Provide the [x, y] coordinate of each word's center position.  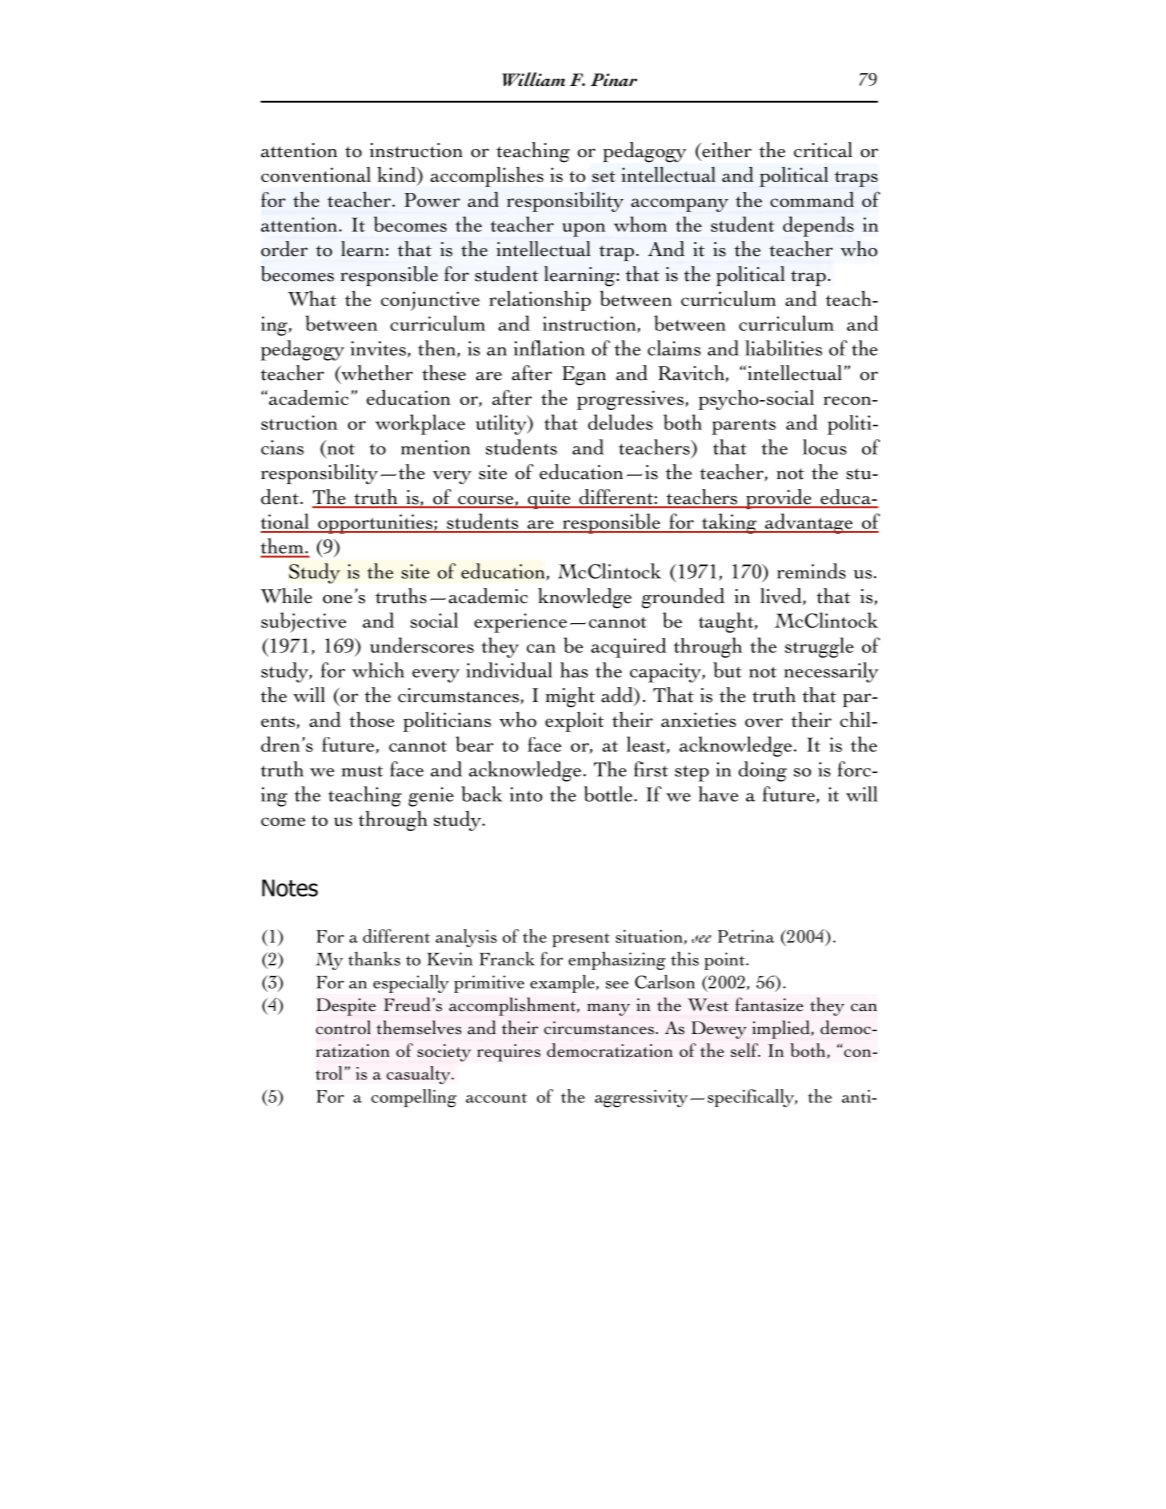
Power [432, 200]
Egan [584, 376]
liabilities [783, 348]
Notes [290, 888]
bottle [609, 794]
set [604, 176]
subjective [303, 622]
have [718, 794]
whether [376, 374]
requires [509, 1053]
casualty [420, 1075]
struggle [819, 647]
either [726, 151]
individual [509, 670]
